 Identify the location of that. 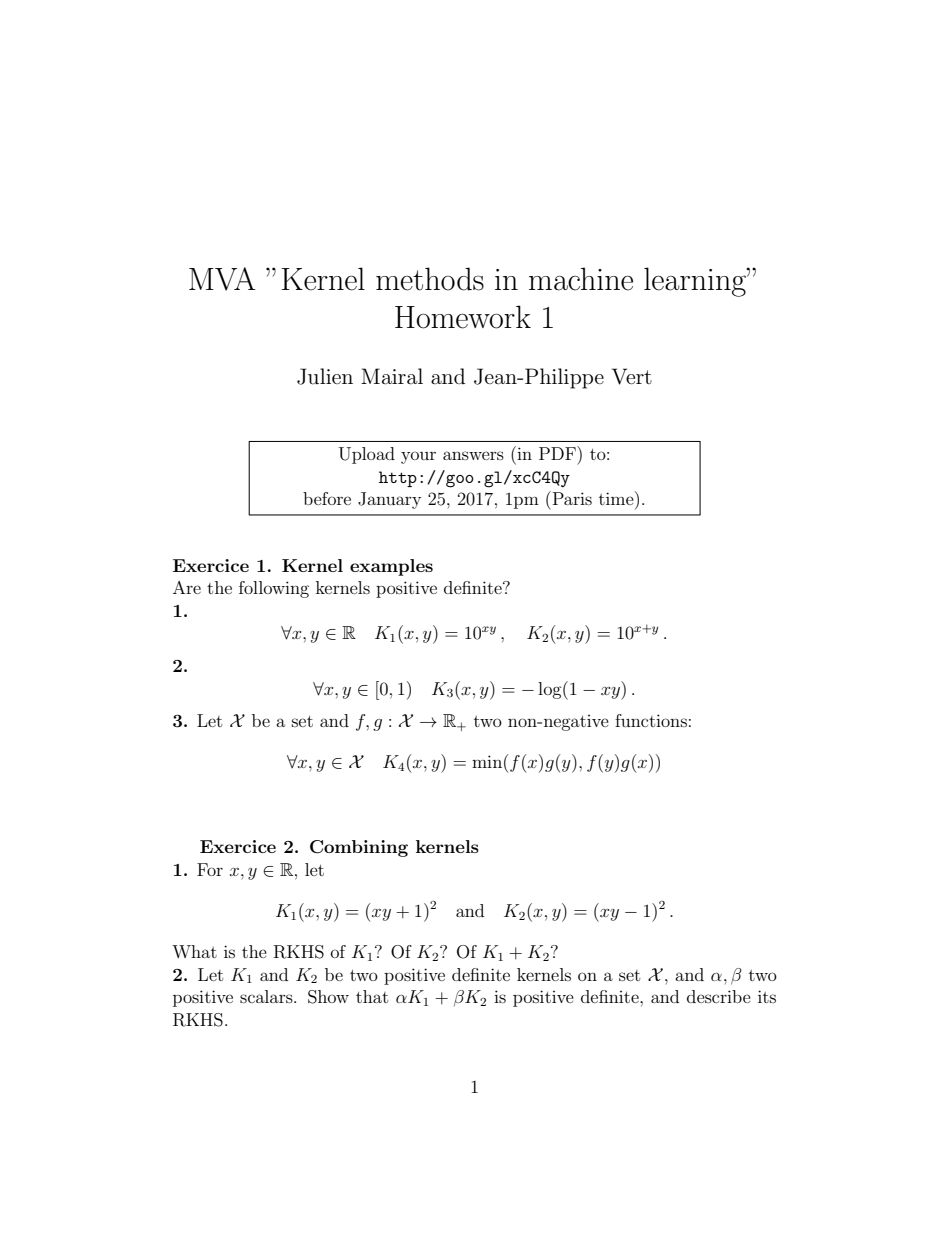
(372, 996).
